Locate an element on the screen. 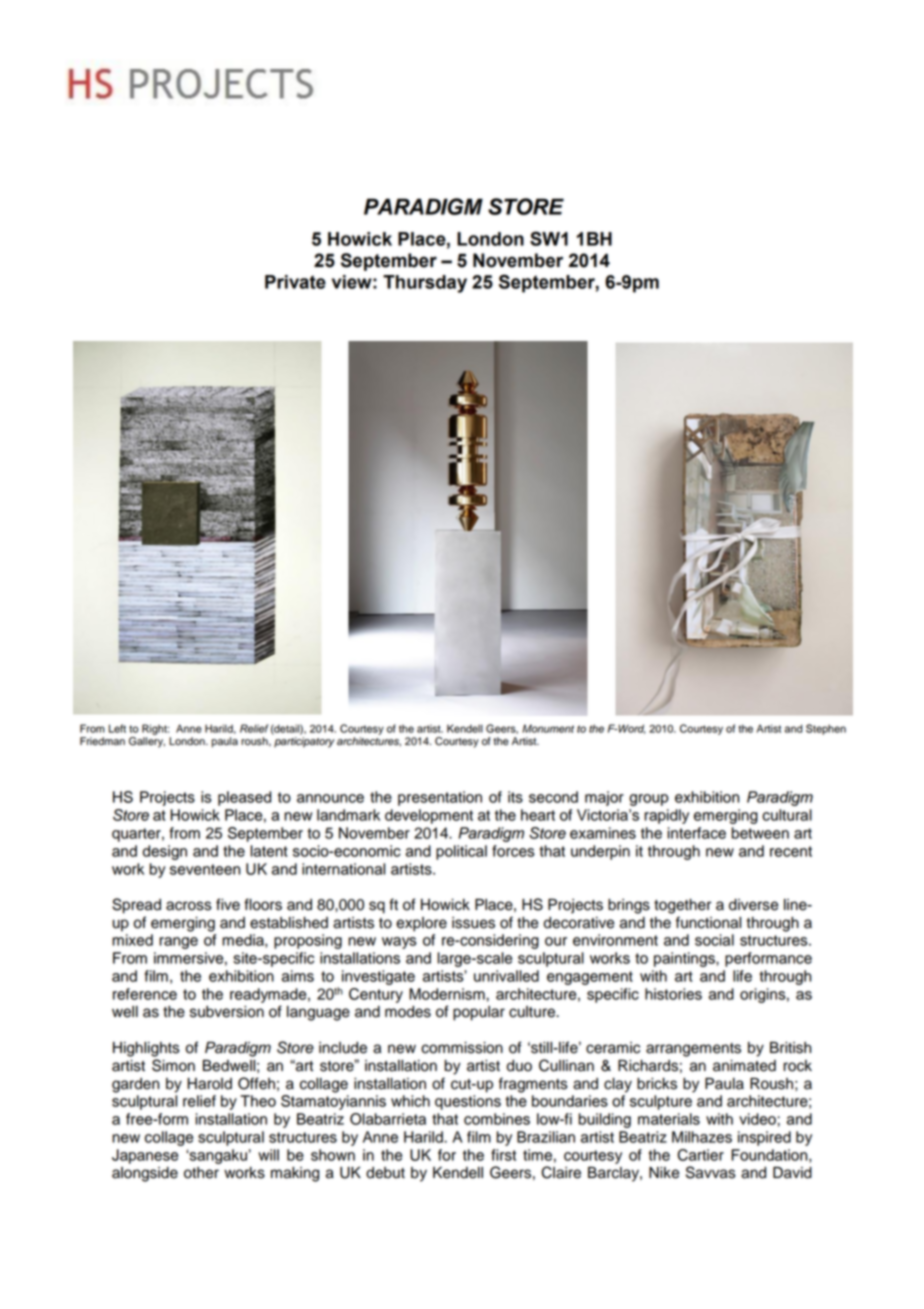 This screenshot has width=924, height=1309. Private is located at coordinates (295, 282).
